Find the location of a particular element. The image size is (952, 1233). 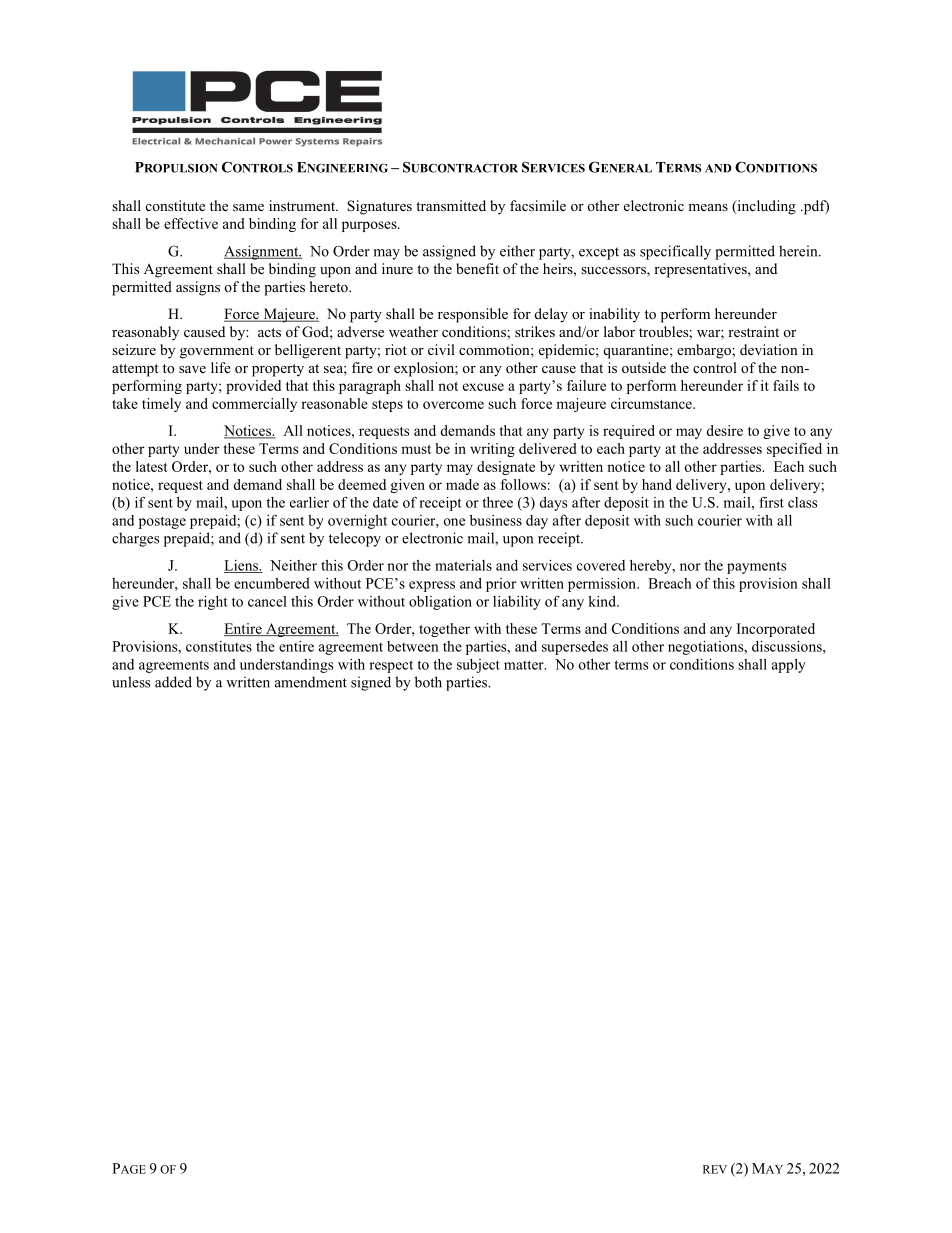

unless is located at coordinates (131, 682).
